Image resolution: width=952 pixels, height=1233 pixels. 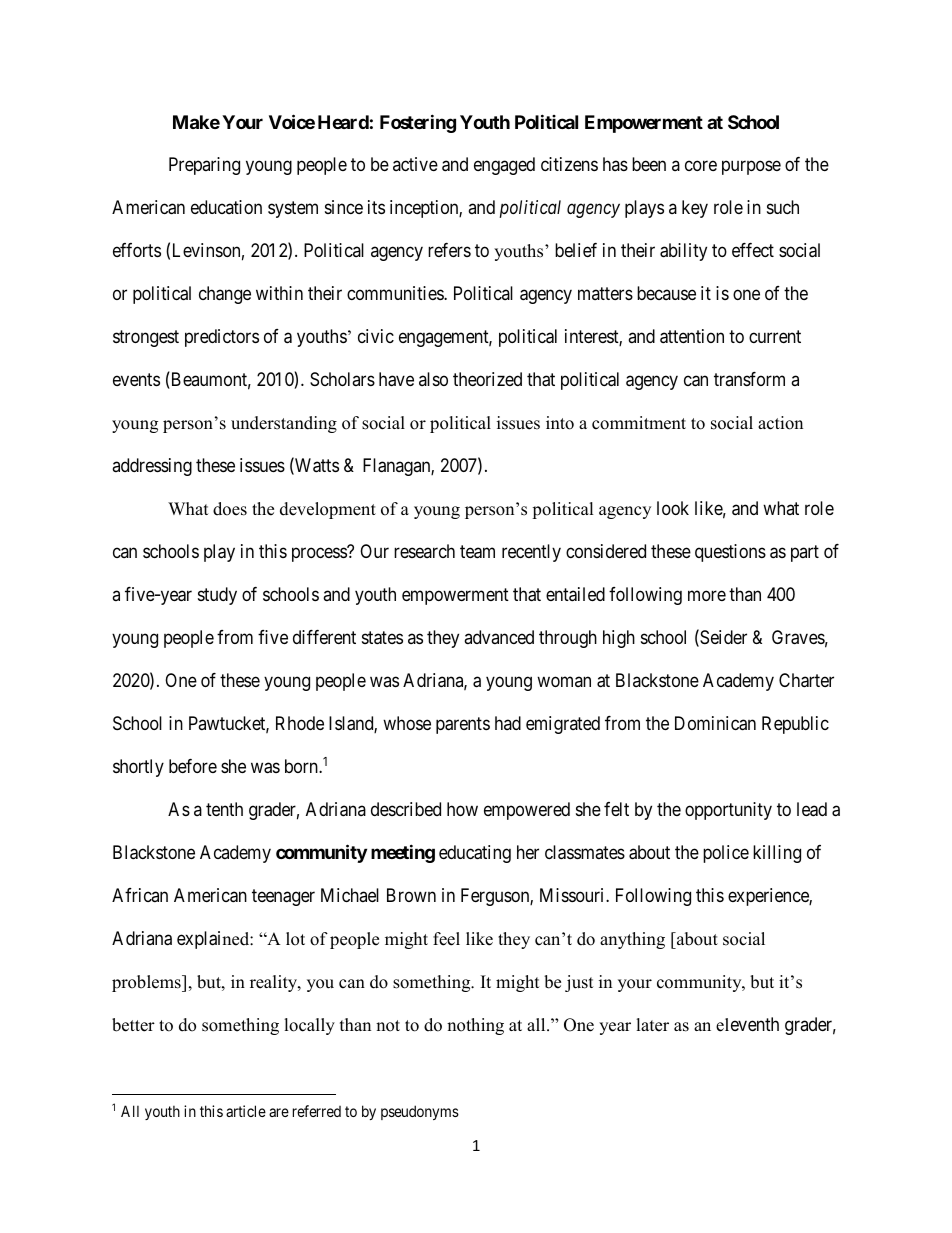 I want to click on into, so click(x=560, y=423).
